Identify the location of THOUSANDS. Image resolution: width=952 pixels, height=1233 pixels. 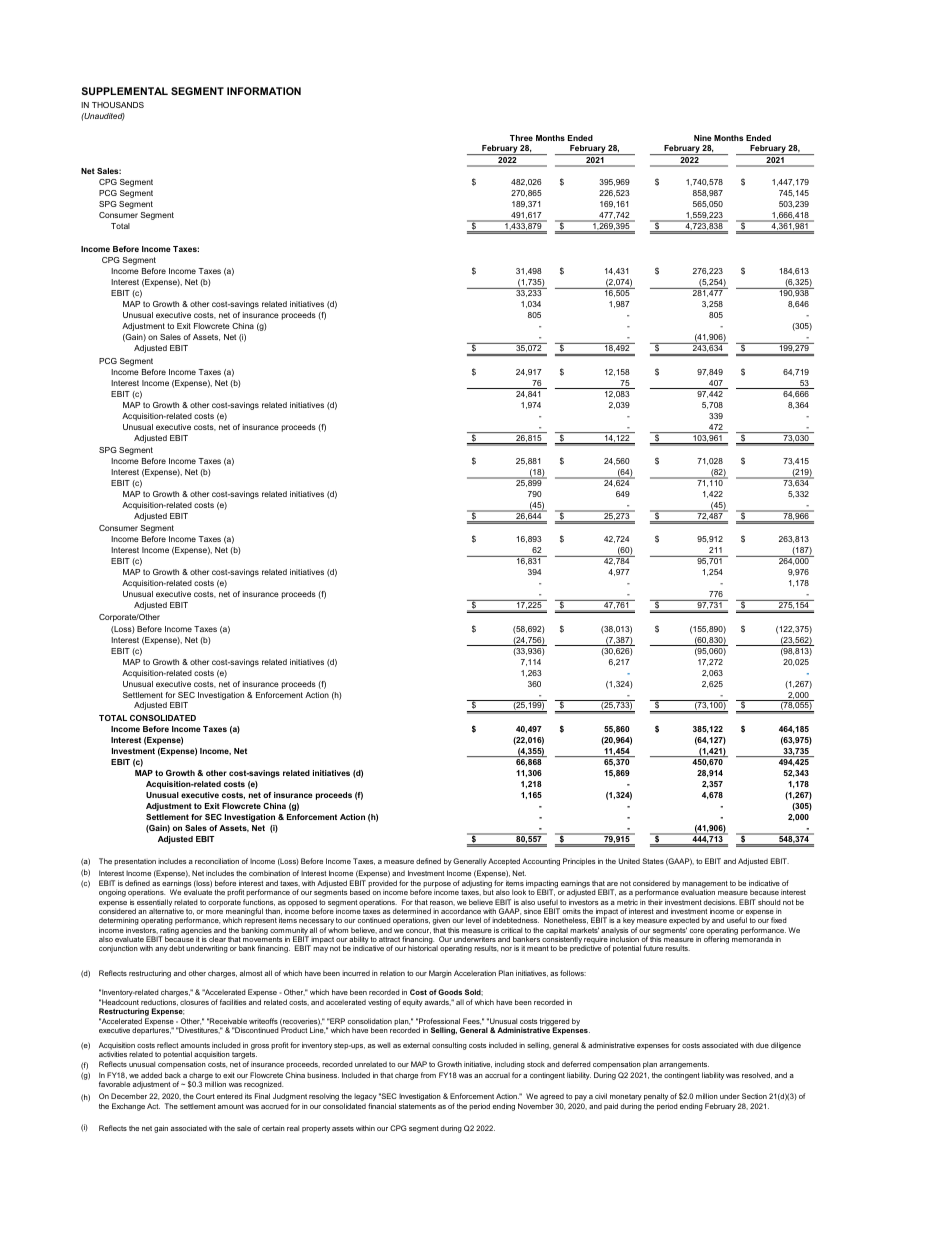
(118, 105).
